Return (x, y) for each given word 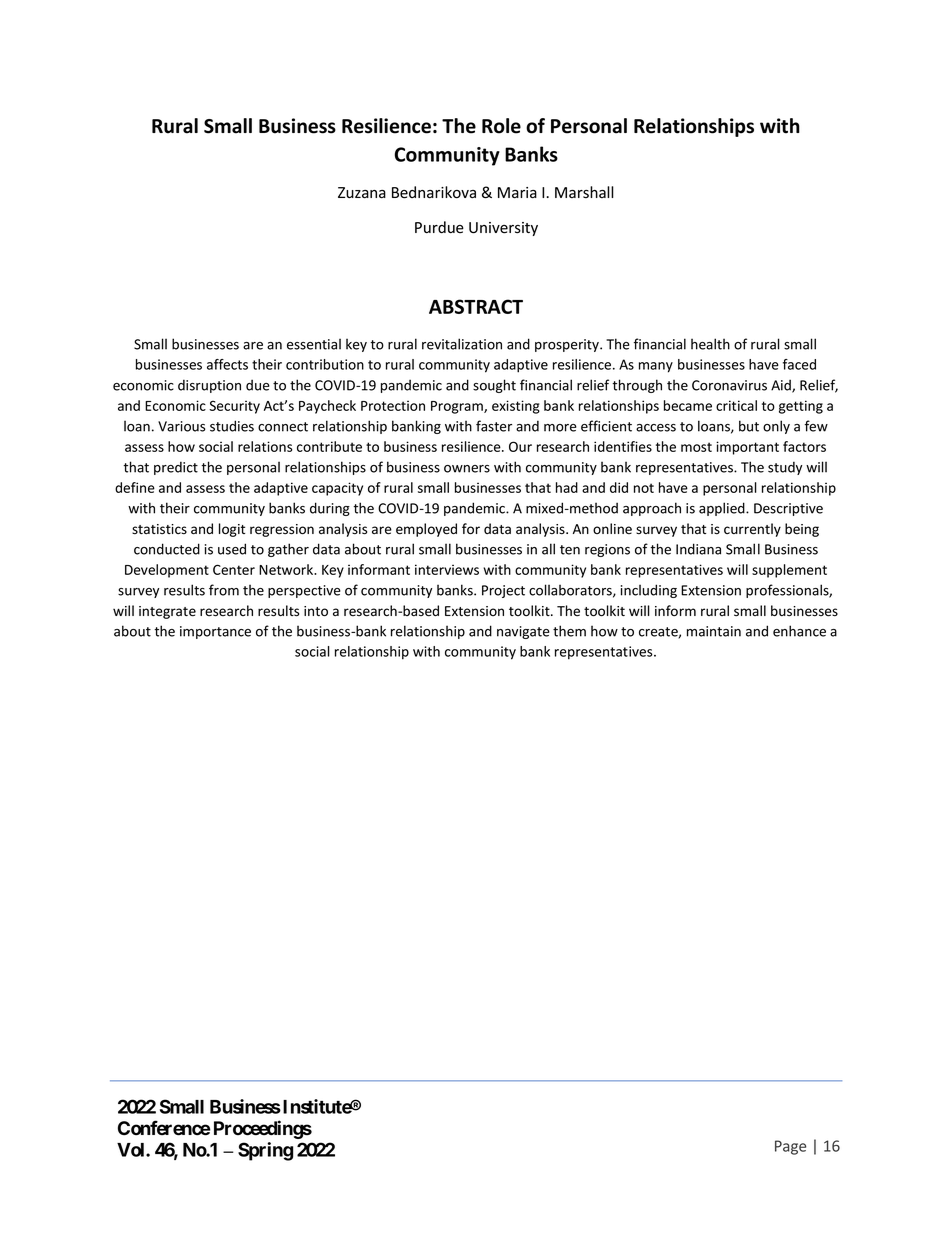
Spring (265, 1151)
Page (790, 1147)
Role (501, 126)
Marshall (584, 192)
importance (215, 632)
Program (458, 407)
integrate (167, 612)
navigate (523, 632)
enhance (799, 631)
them (569, 631)
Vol (132, 1150)
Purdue (439, 227)
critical (736, 405)
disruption (209, 386)
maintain (714, 631)
